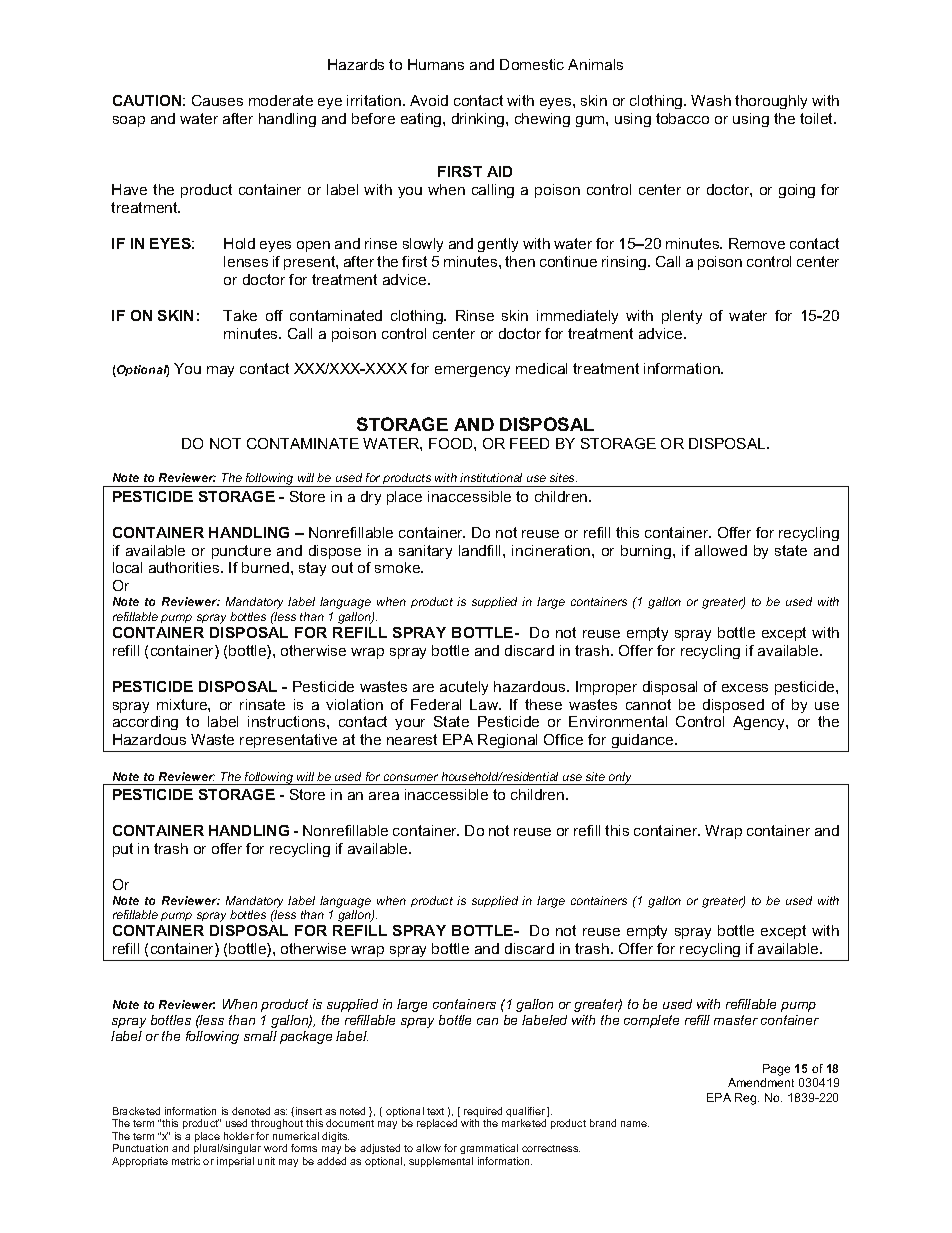 This document has height=1233, width=952. Describe the element at coordinates (647, 552) in the document. I see `burning` at that location.
